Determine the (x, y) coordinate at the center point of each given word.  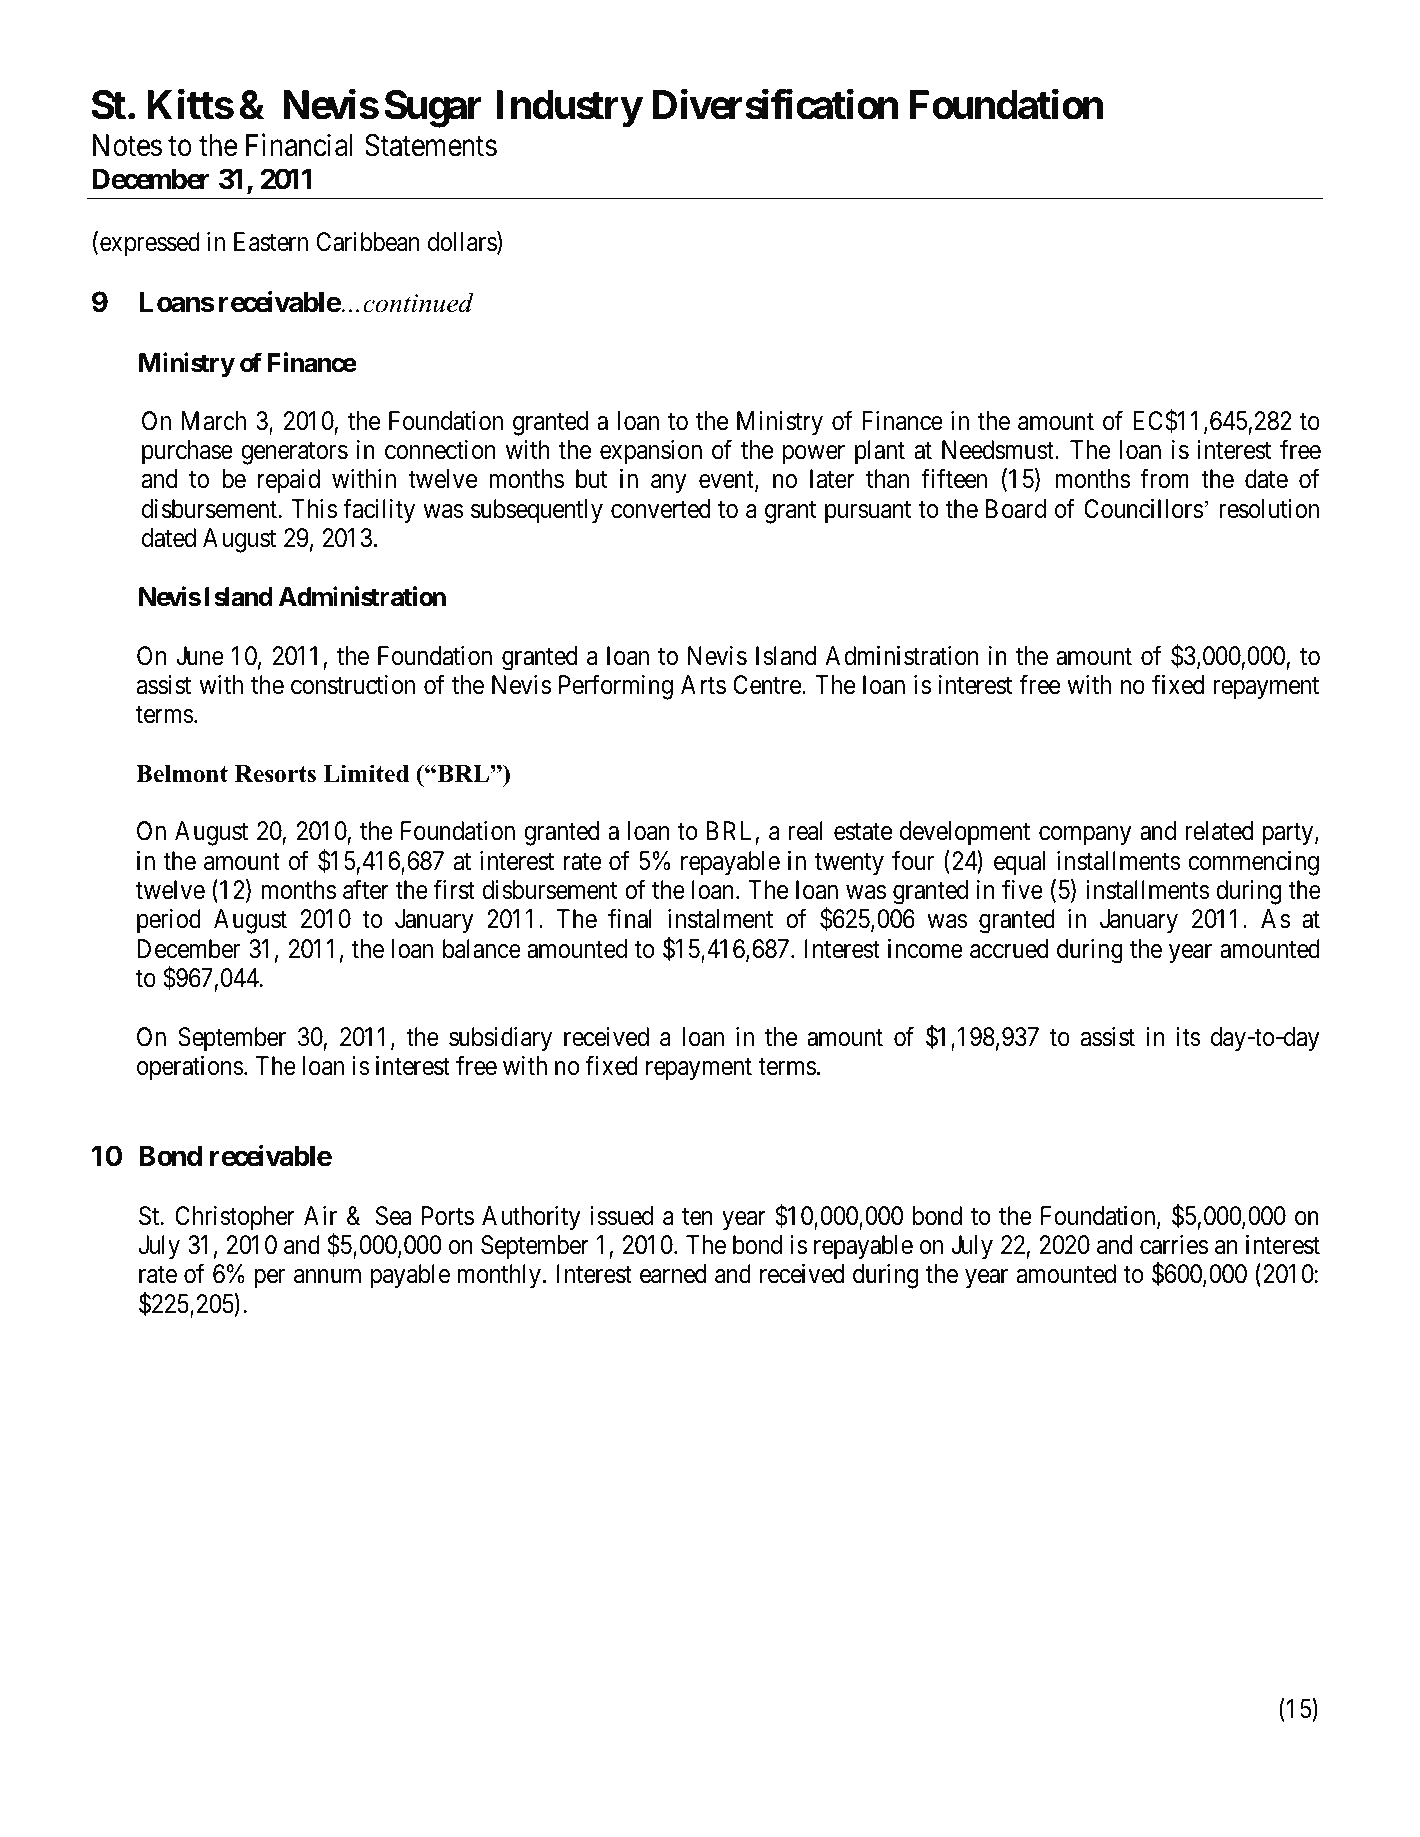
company (1085, 836)
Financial (299, 145)
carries (1174, 1245)
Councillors (1143, 509)
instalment (720, 919)
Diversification (775, 105)
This (314, 509)
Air (320, 1215)
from (1164, 479)
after (366, 890)
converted (660, 509)
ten (697, 1217)
